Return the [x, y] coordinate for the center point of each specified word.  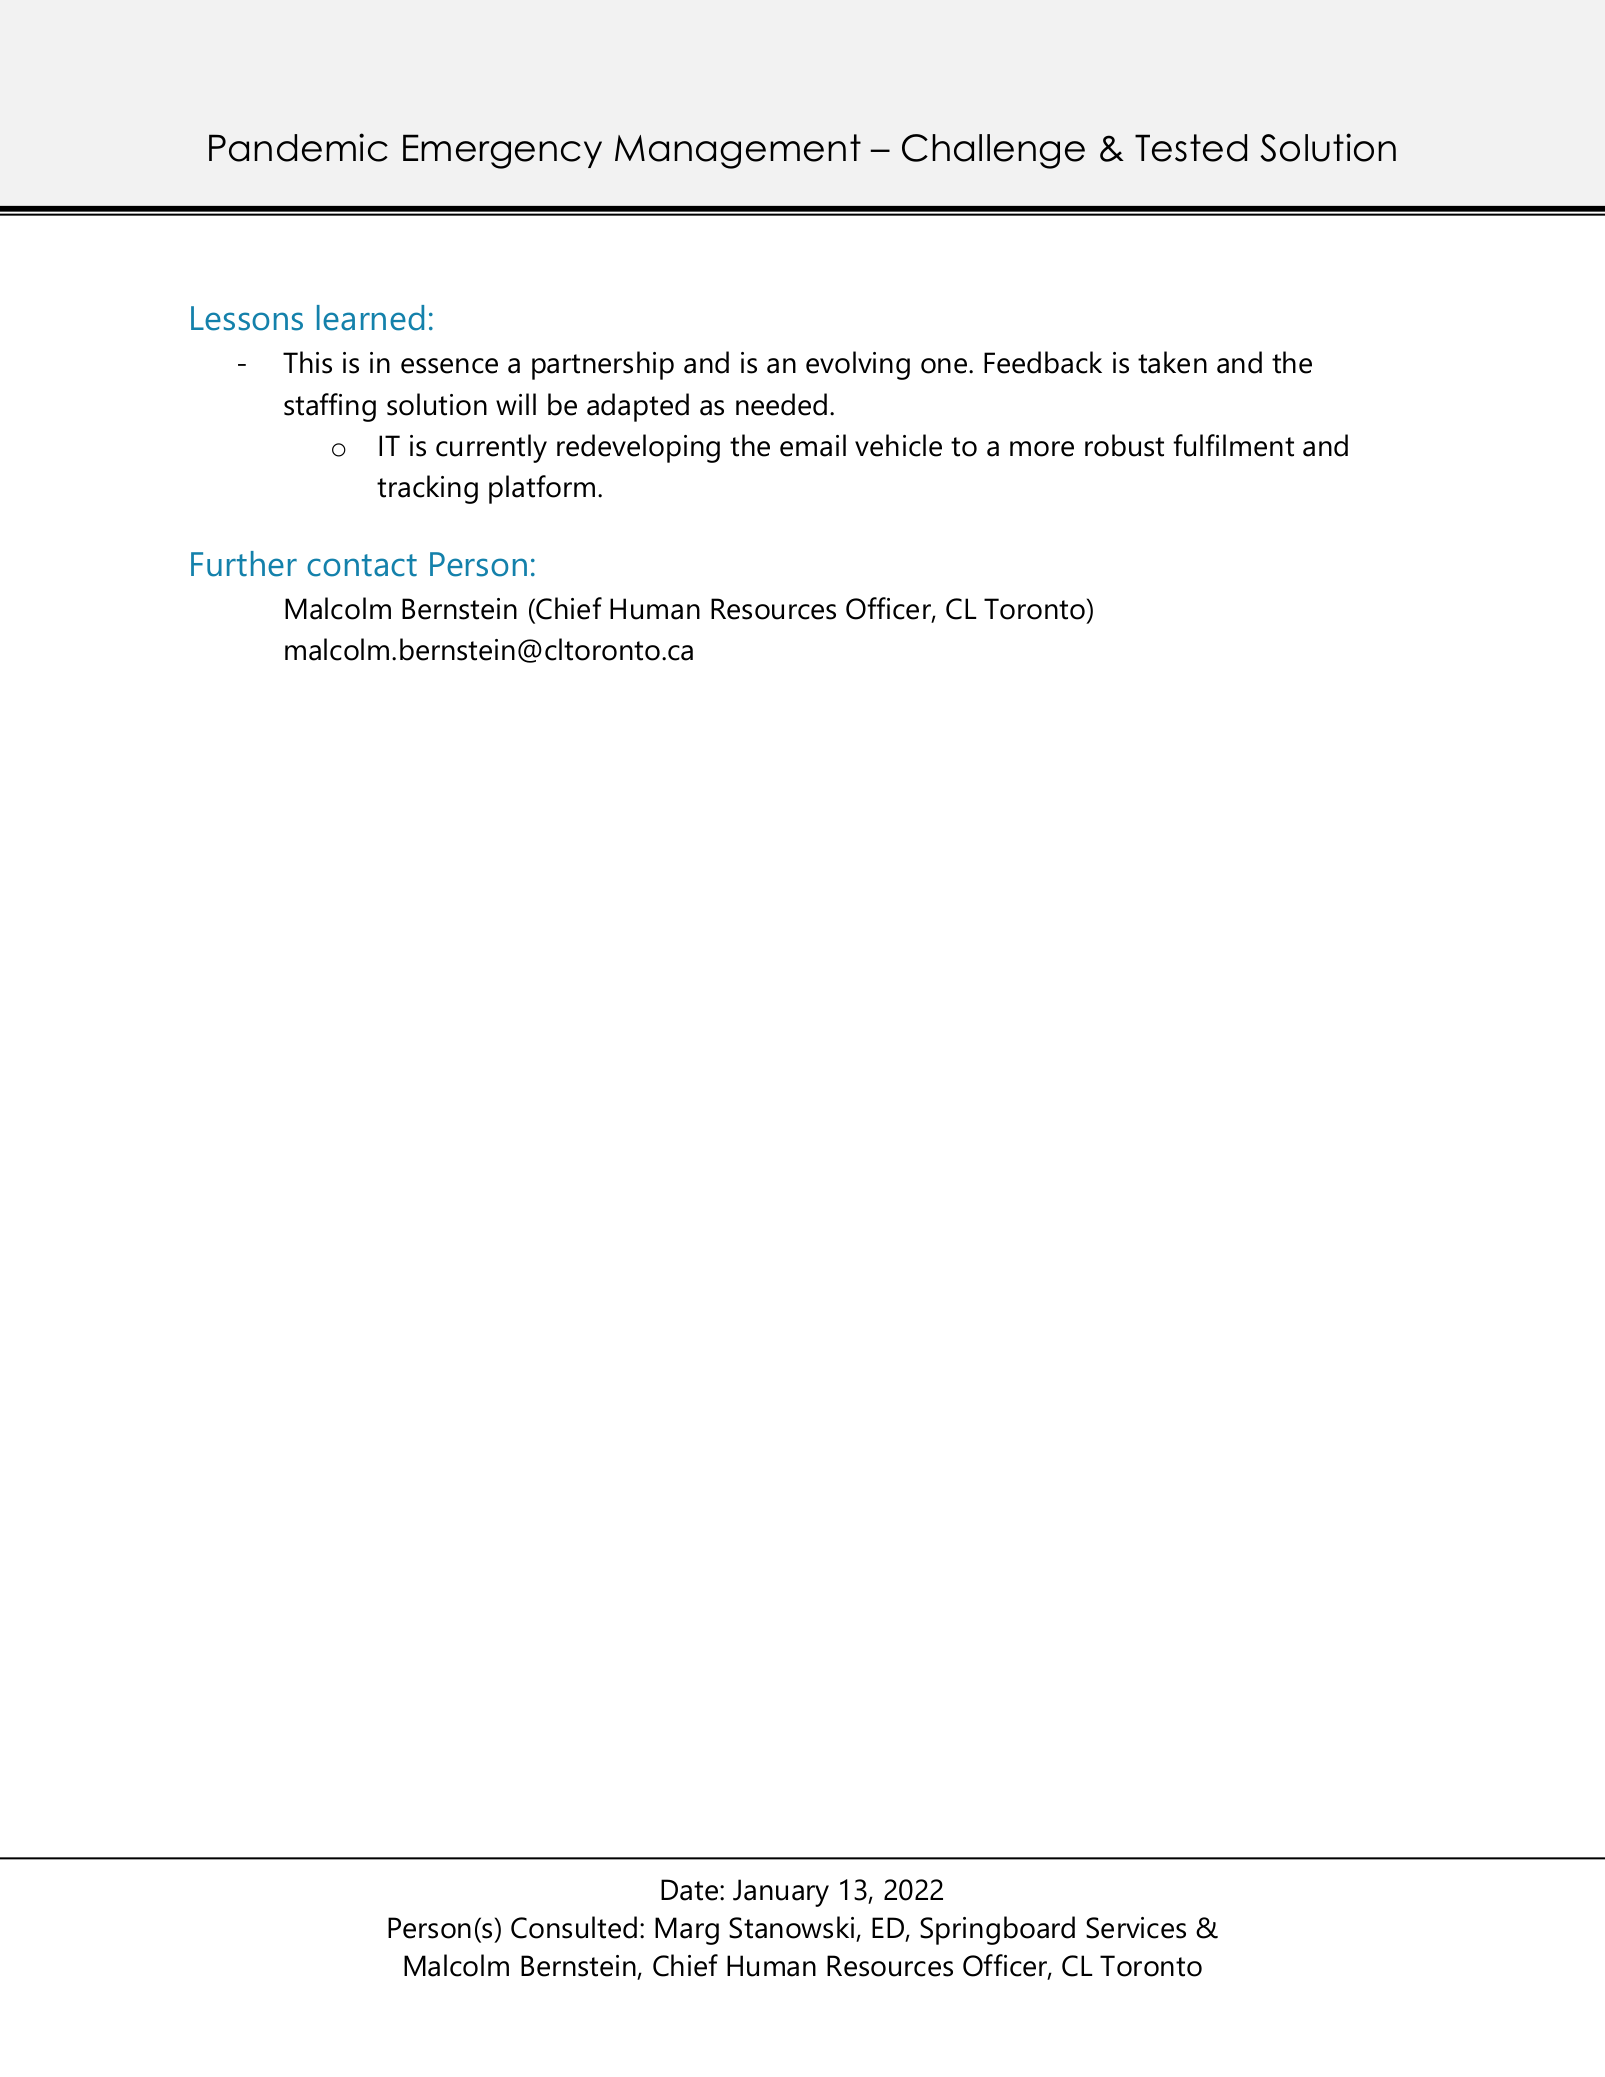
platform [542, 489]
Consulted [574, 1927]
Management [738, 151]
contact [362, 565]
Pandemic [298, 147]
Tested [1191, 148]
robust [1124, 445]
